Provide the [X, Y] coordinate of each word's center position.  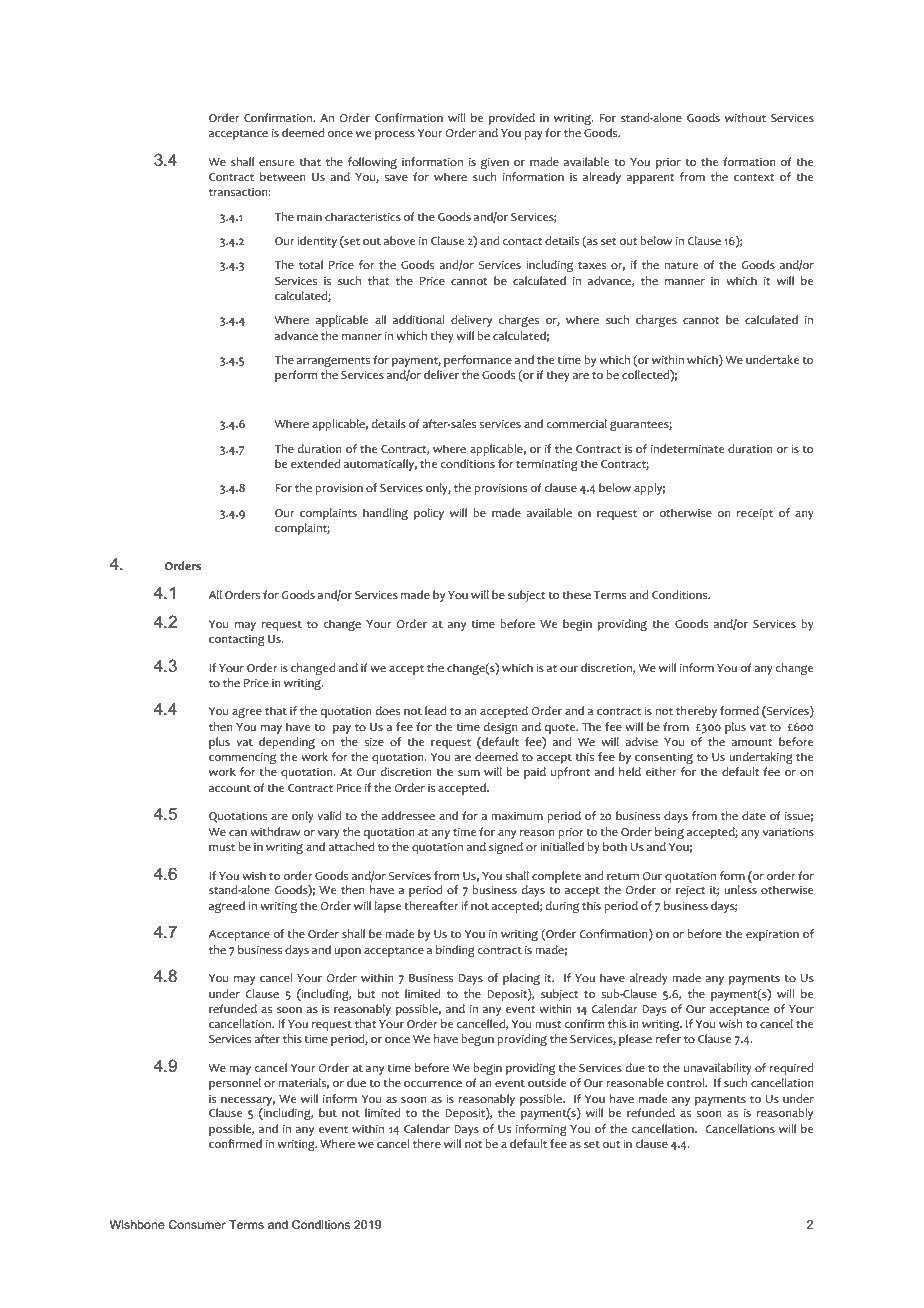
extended [315, 463]
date [754, 815]
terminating [547, 465]
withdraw [275, 831]
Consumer [197, 1224]
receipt [755, 514]
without [745, 118]
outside [547, 1082]
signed [506, 848]
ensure [276, 163]
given [495, 163]
